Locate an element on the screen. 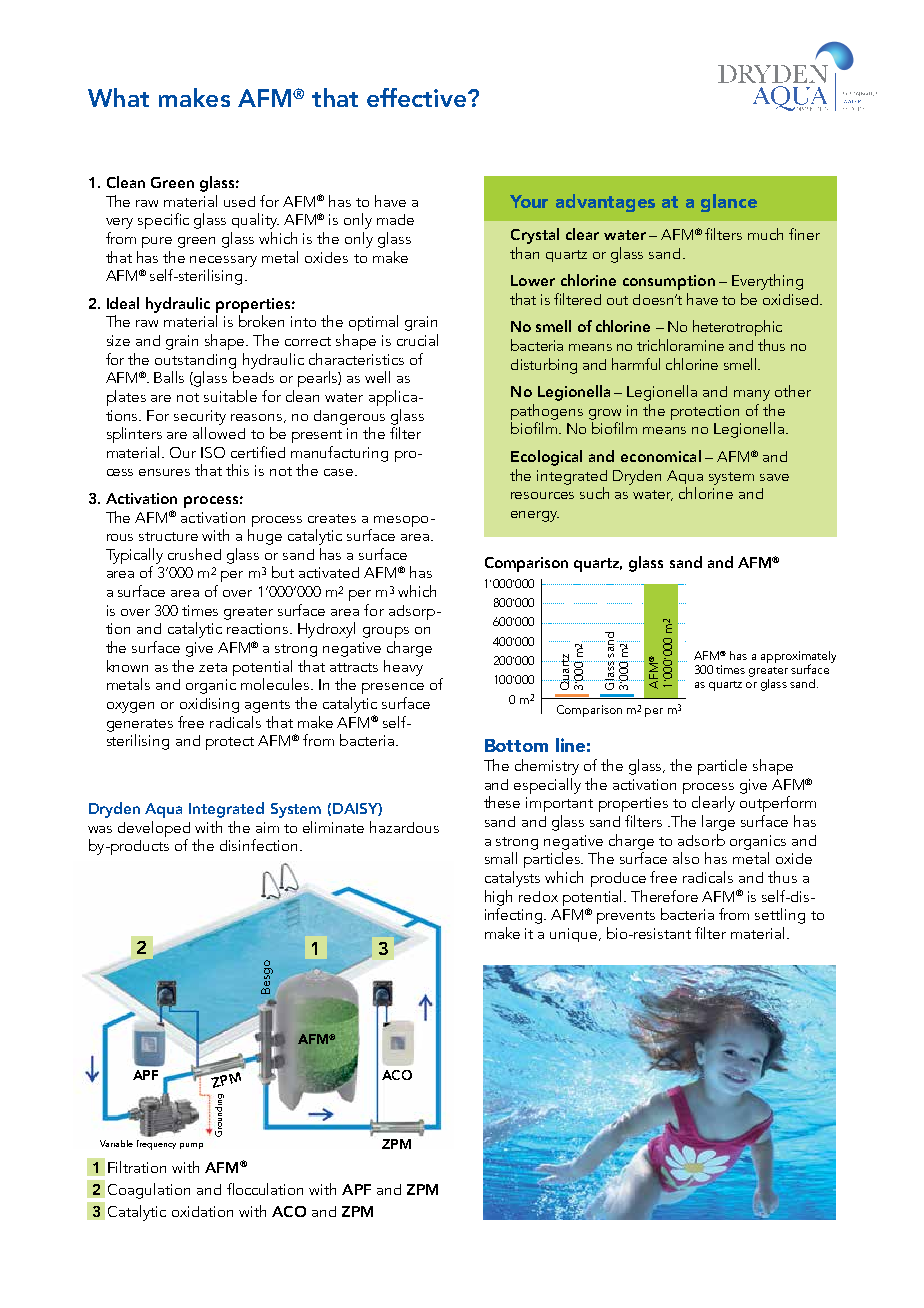 The image size is (924, 1308). Balls is located at coordinates (169, 377).
